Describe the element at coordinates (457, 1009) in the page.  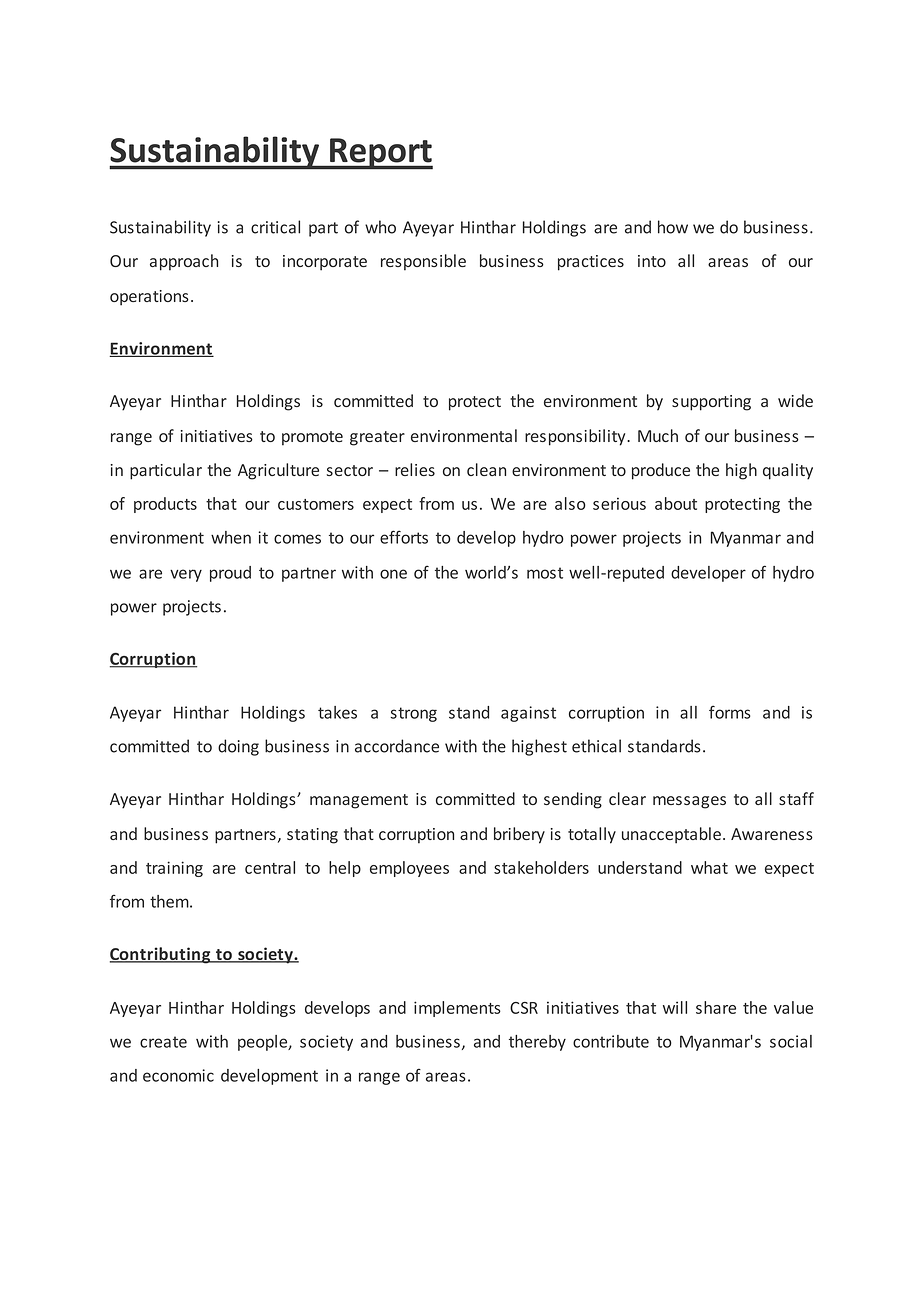
I see `implements` at that location.
